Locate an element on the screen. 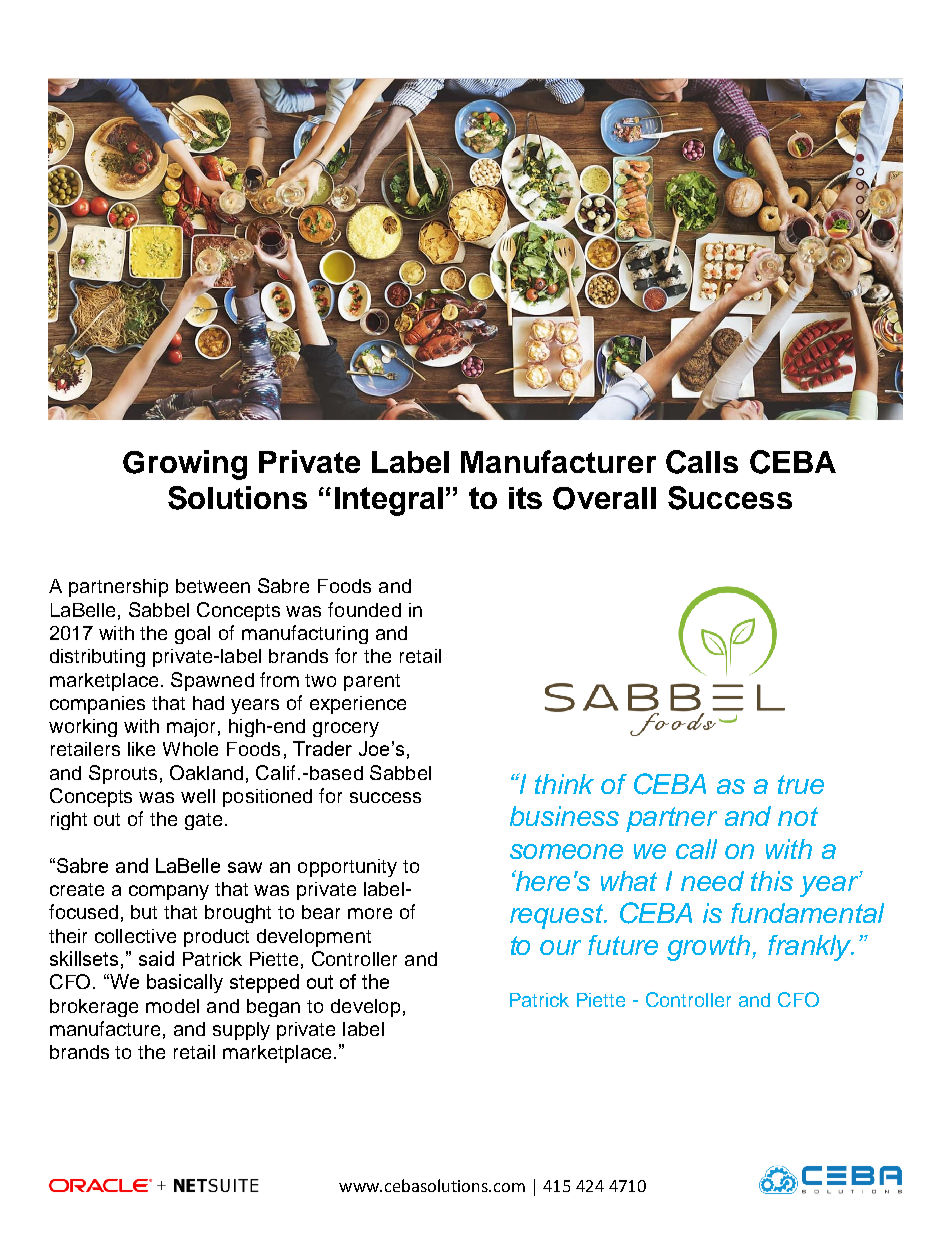  Overall is located at coordinates (604, 498).
